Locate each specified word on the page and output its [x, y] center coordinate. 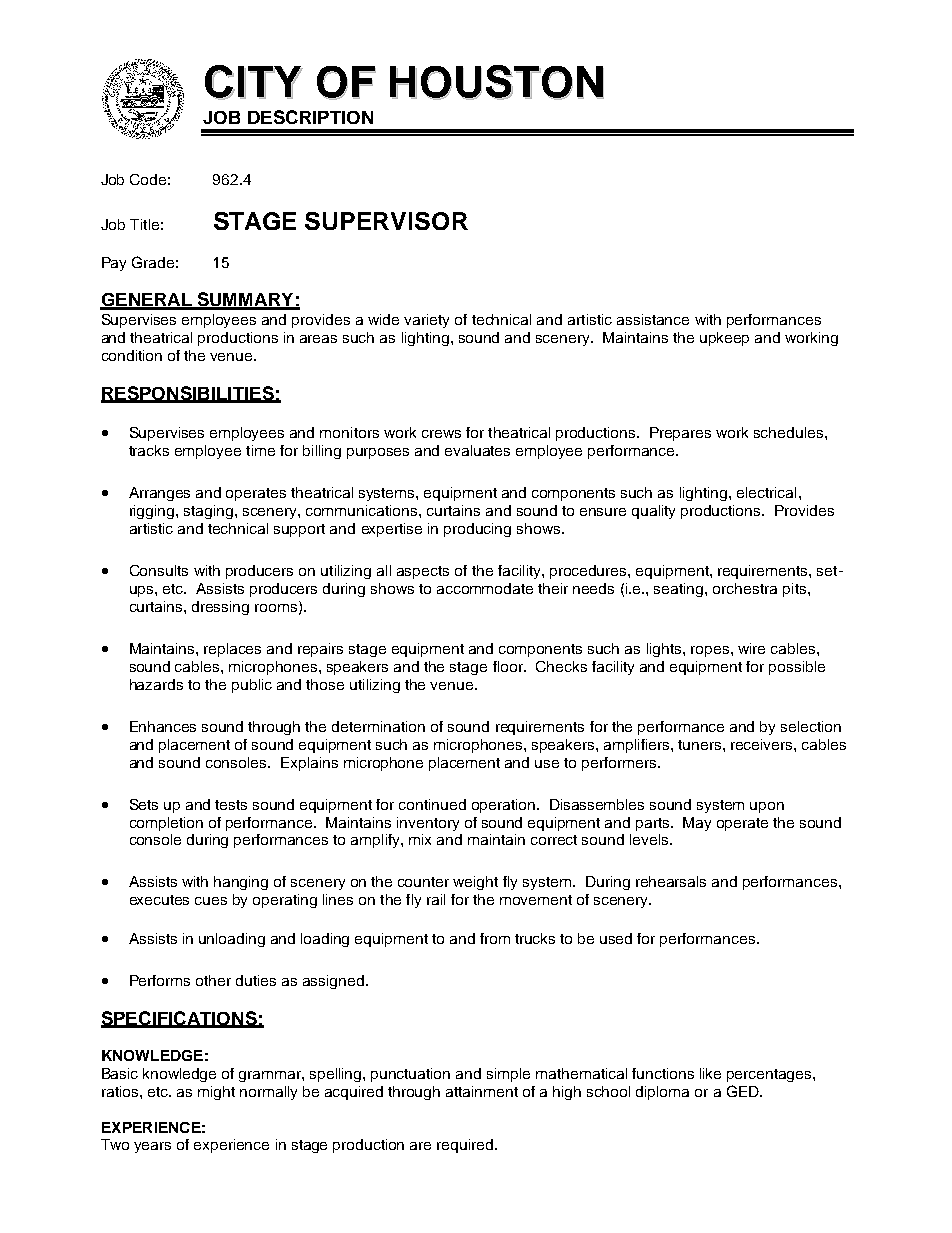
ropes [711, 651]
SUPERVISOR [386, 221]
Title [144, 224]
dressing [220, 608]
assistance [653, 319]
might [216, 1093]
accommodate [485, 588]
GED [744, 1091]
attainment [482, 1091]
